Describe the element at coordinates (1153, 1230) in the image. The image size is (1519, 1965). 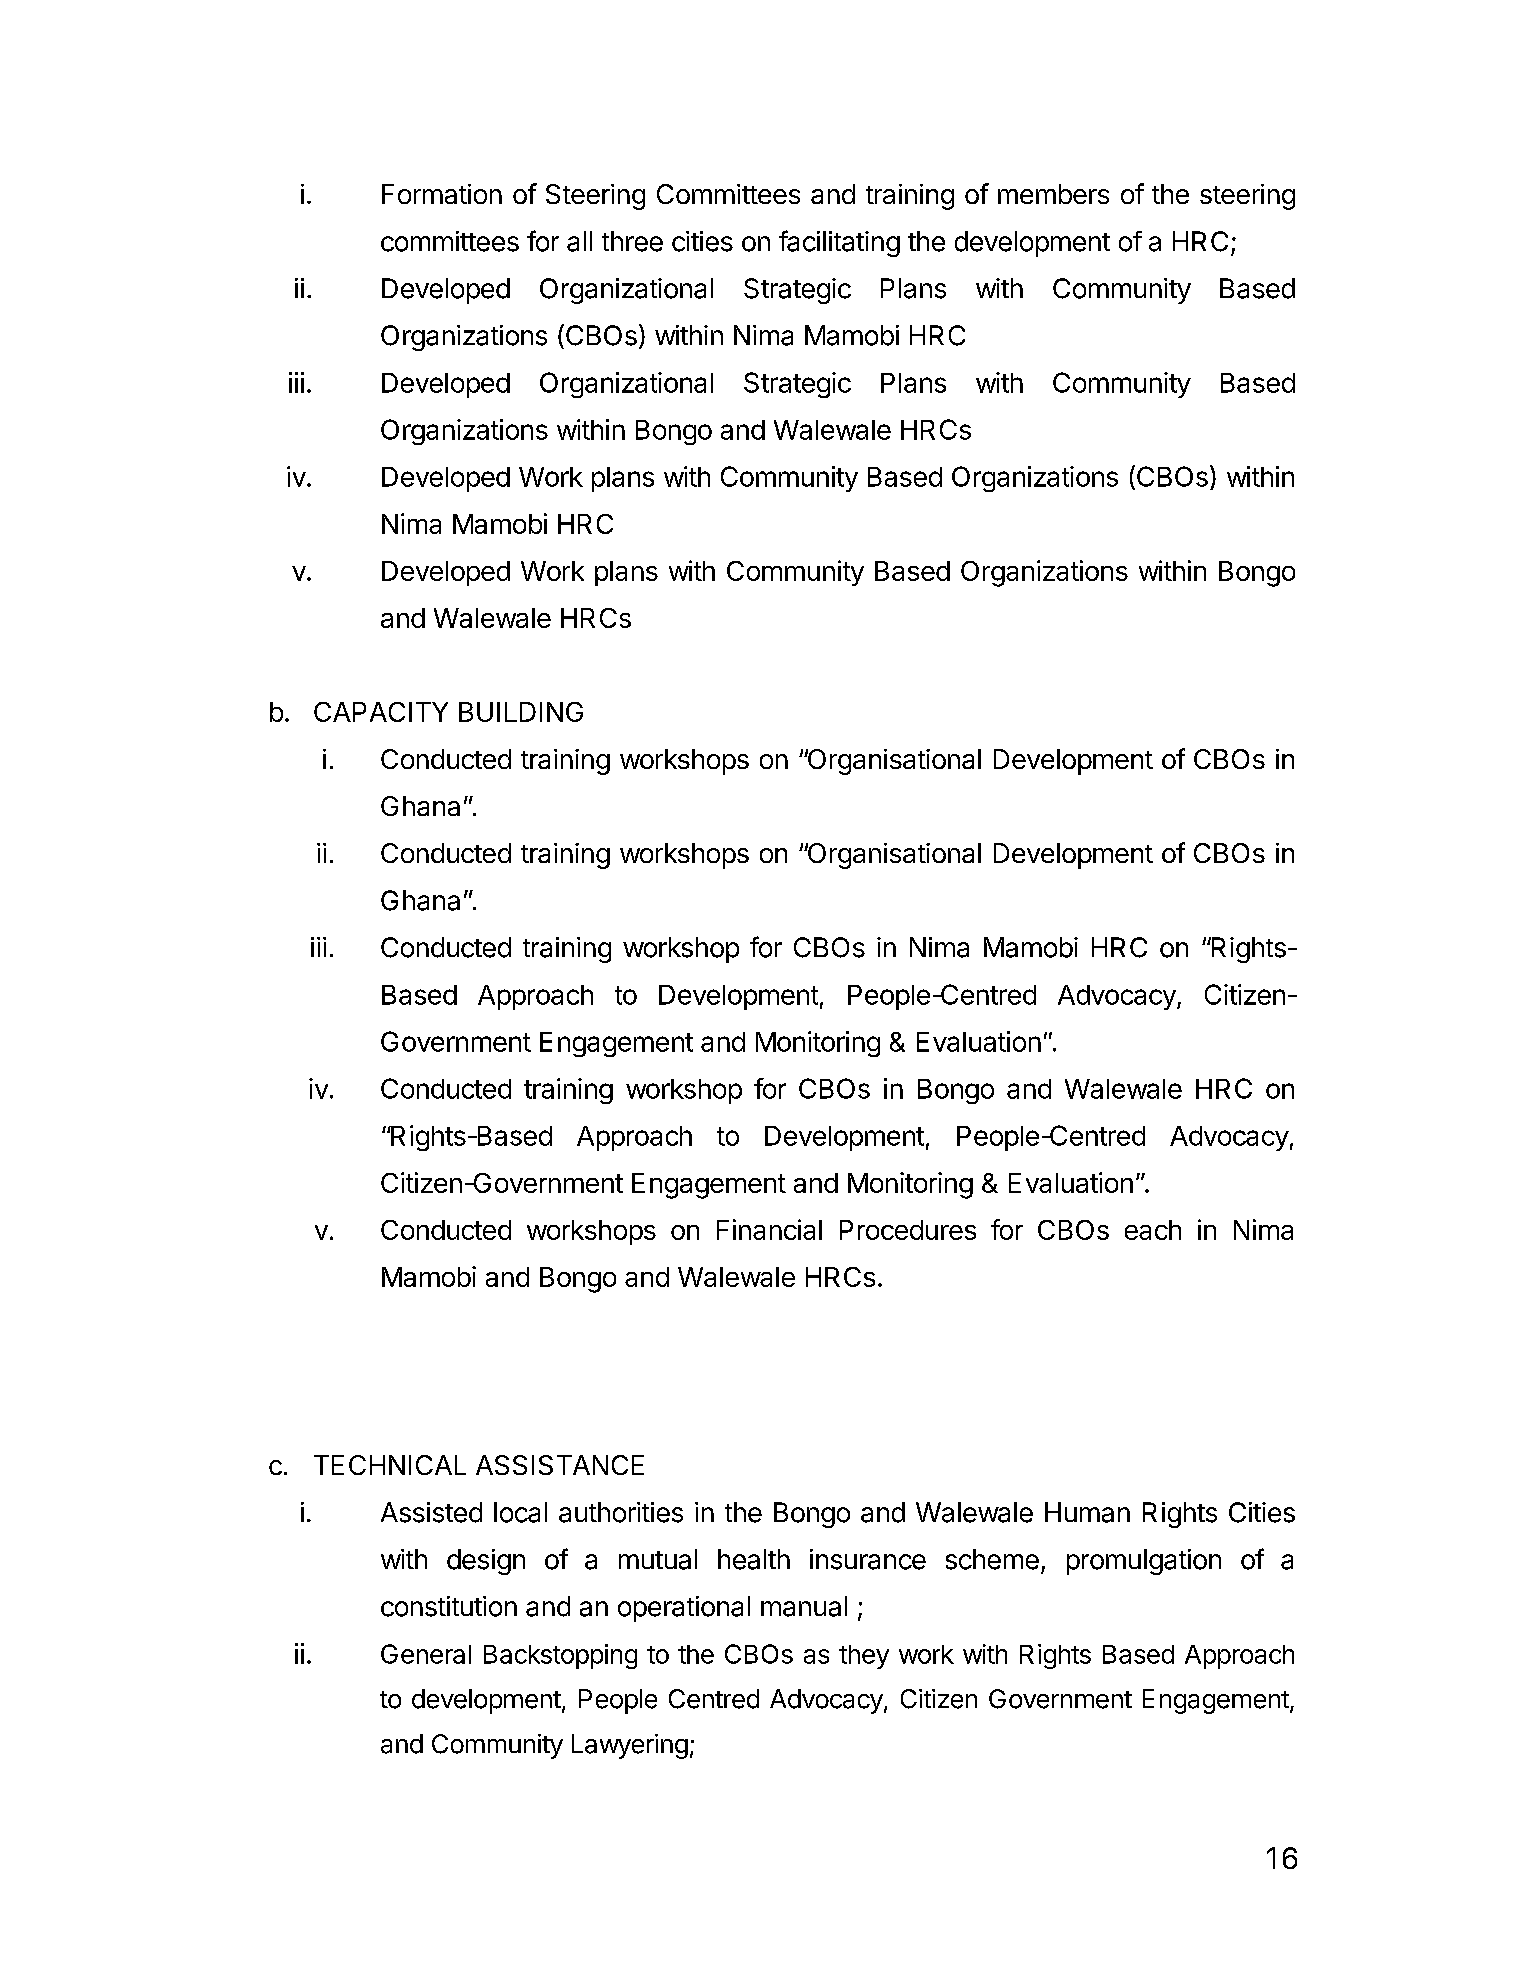
I see `each` at that location.
